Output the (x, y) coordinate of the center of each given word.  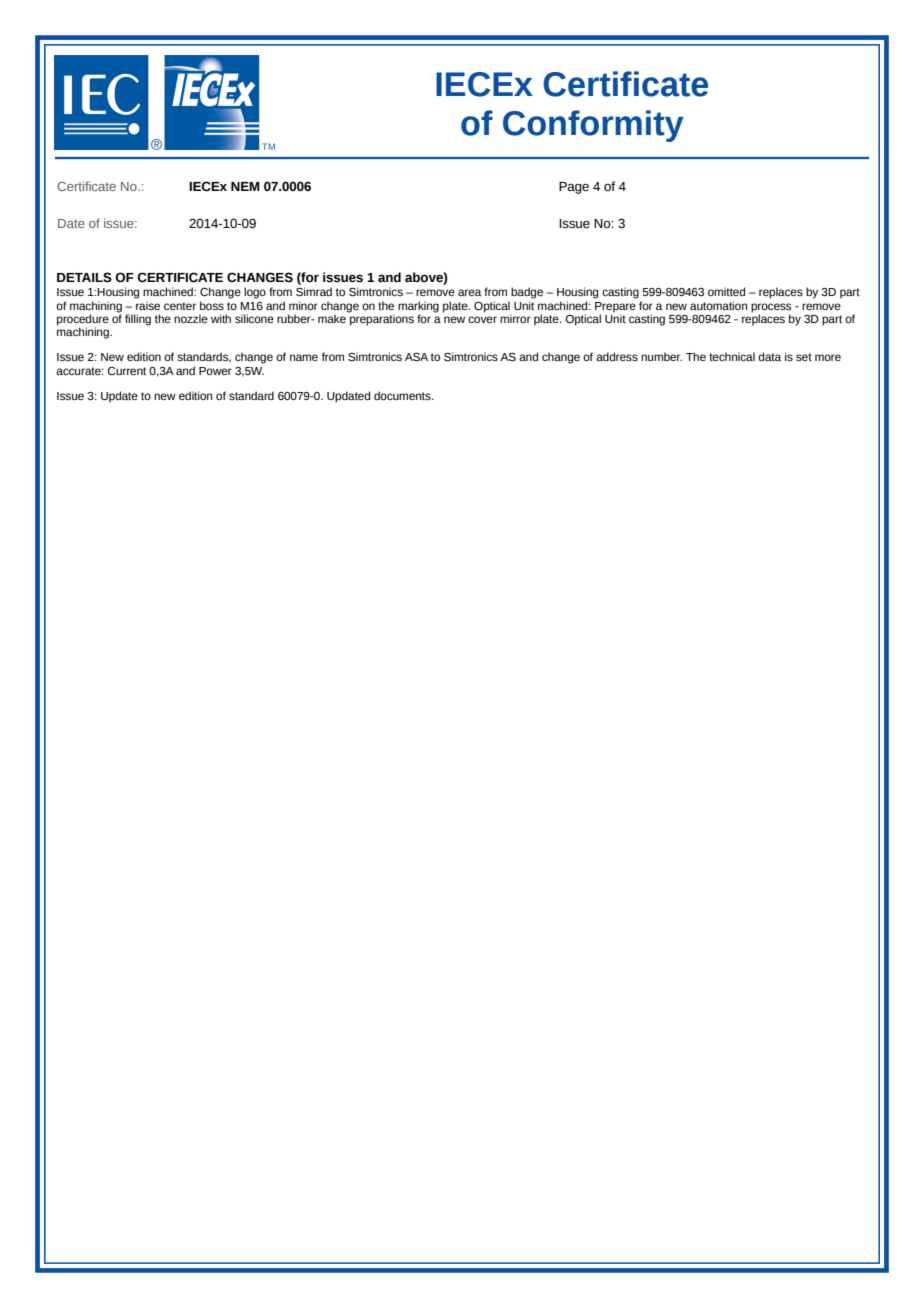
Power (215, 371)
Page (574, 188)
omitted (726, 291)
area (469, 292)
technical (732, 356)
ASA (416, 357)
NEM (245, 186)
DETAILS (84, 277)
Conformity (593, 126)
